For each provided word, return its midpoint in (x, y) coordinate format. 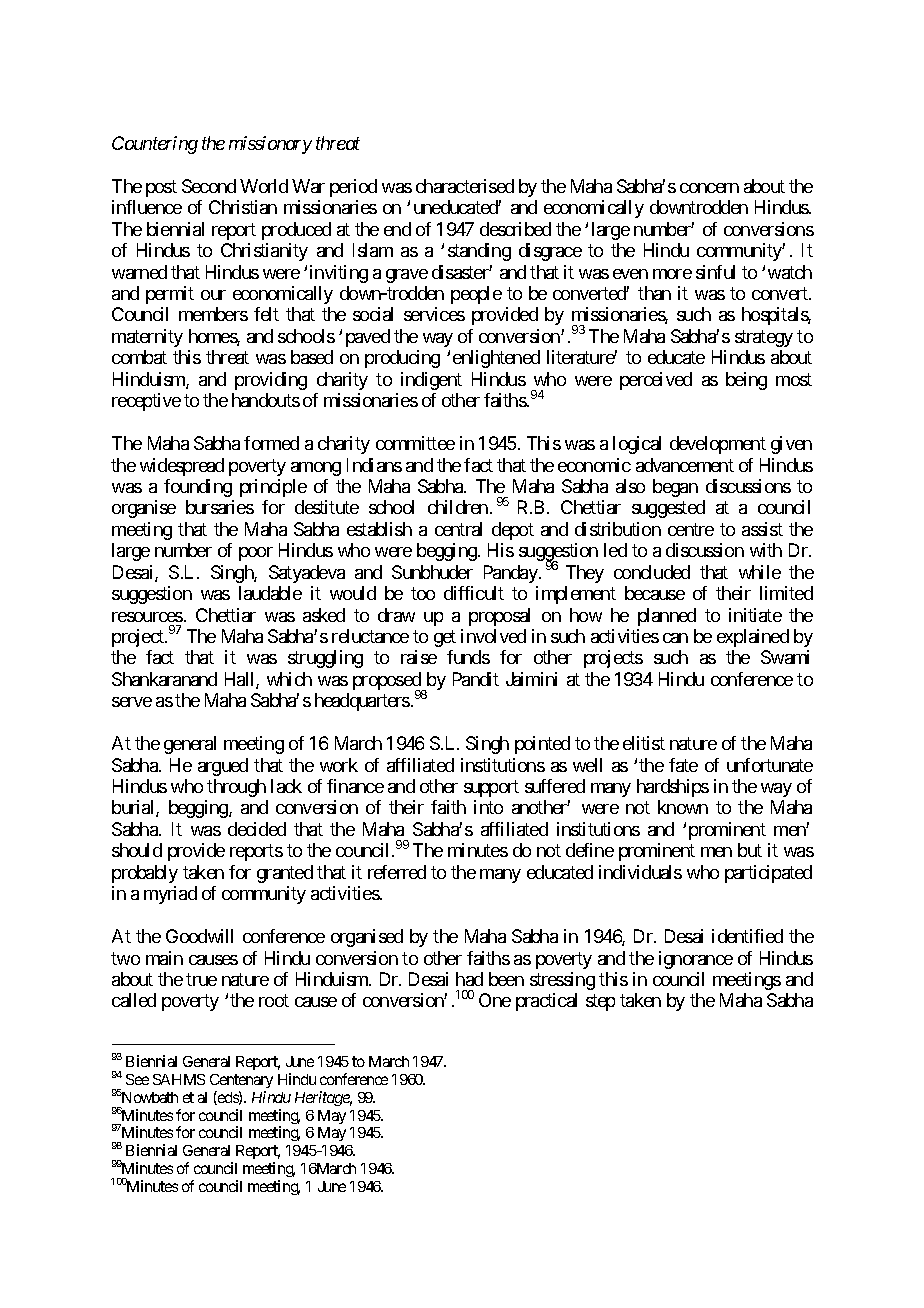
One (495, 1000)
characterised (465, 186)
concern (709, 188)
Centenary (241, 1081)
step (600, 1003)
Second (209, 186)
